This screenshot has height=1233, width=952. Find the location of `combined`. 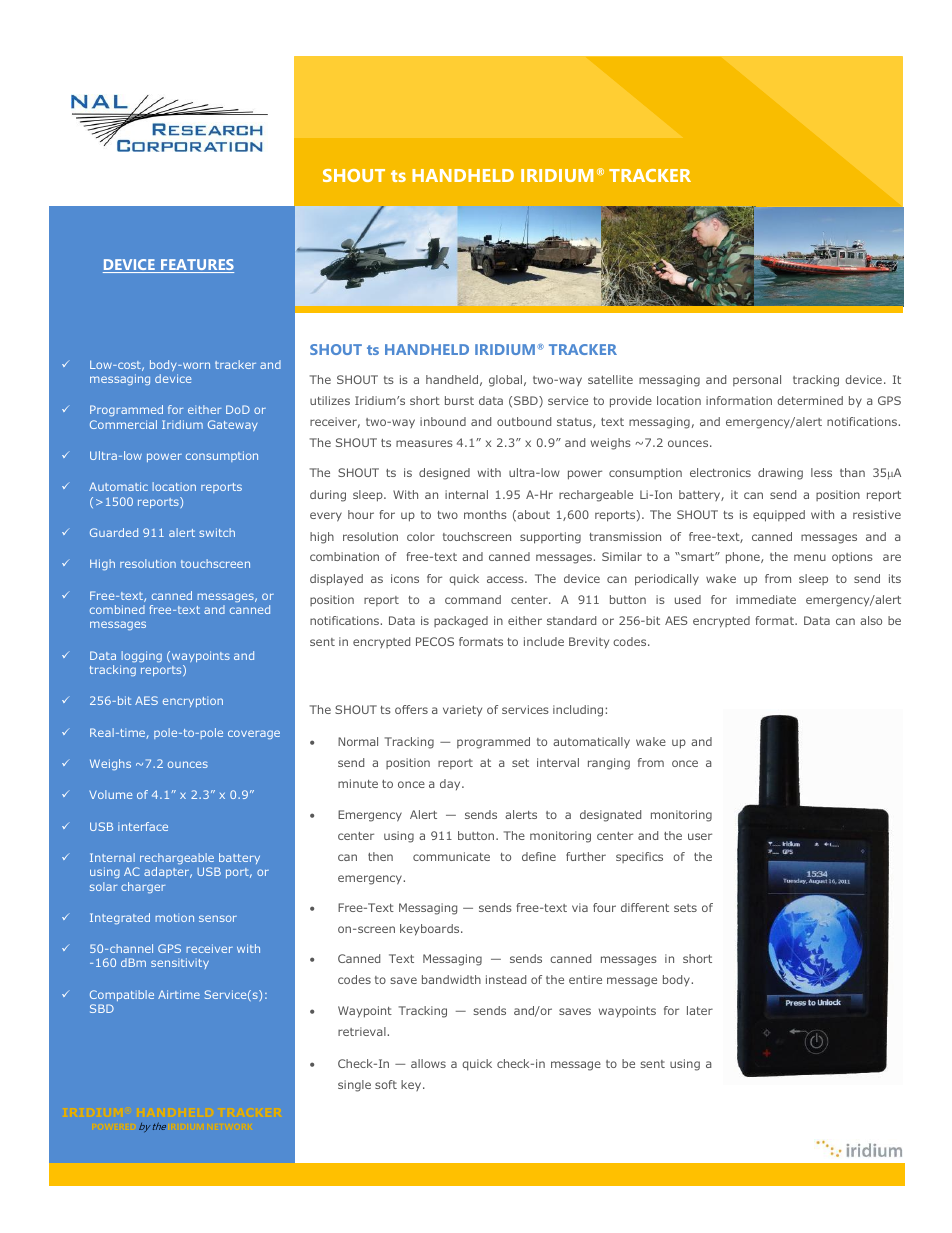

combined is located at coordinates (117, 609).
